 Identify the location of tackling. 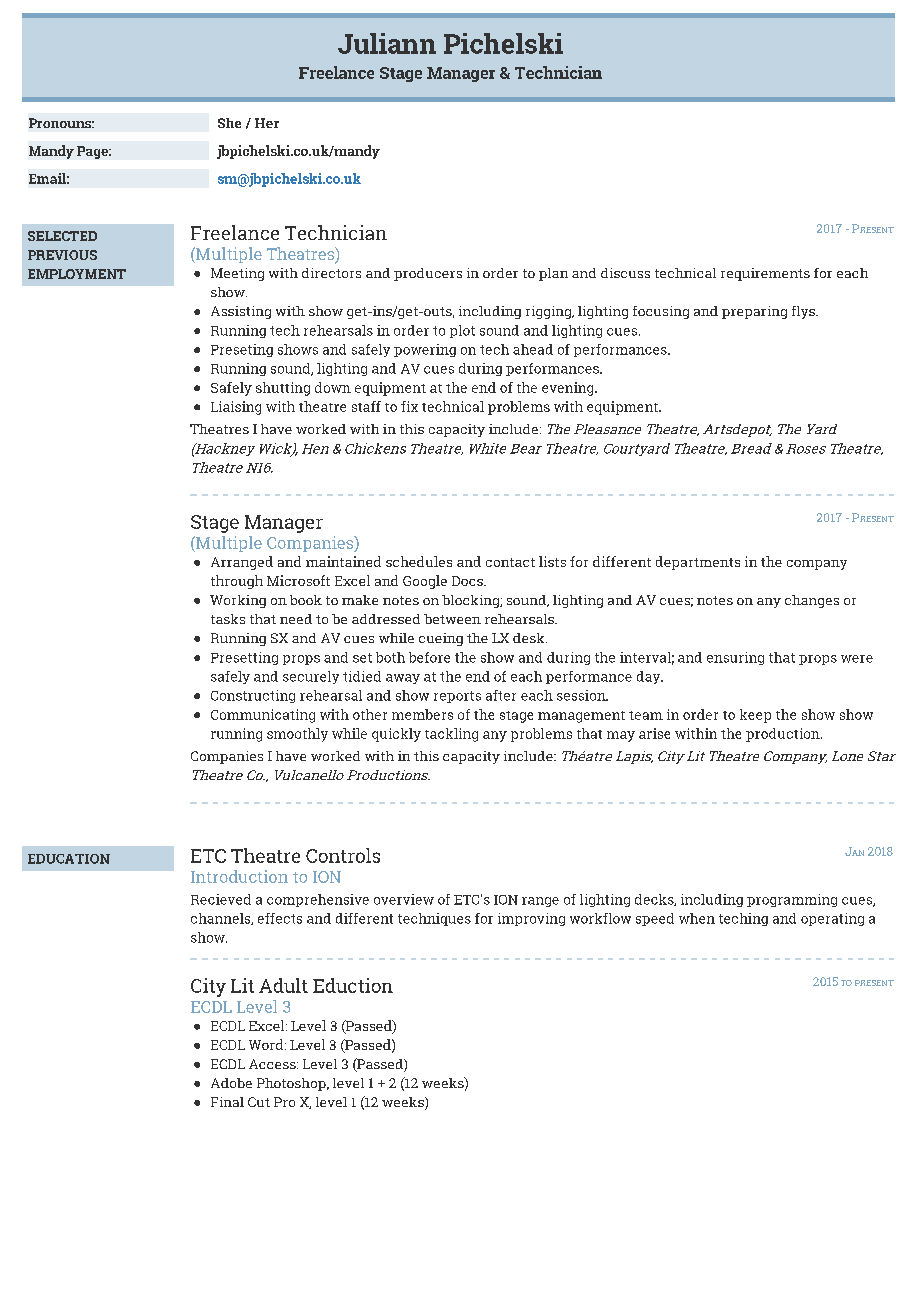
(451, 735).
